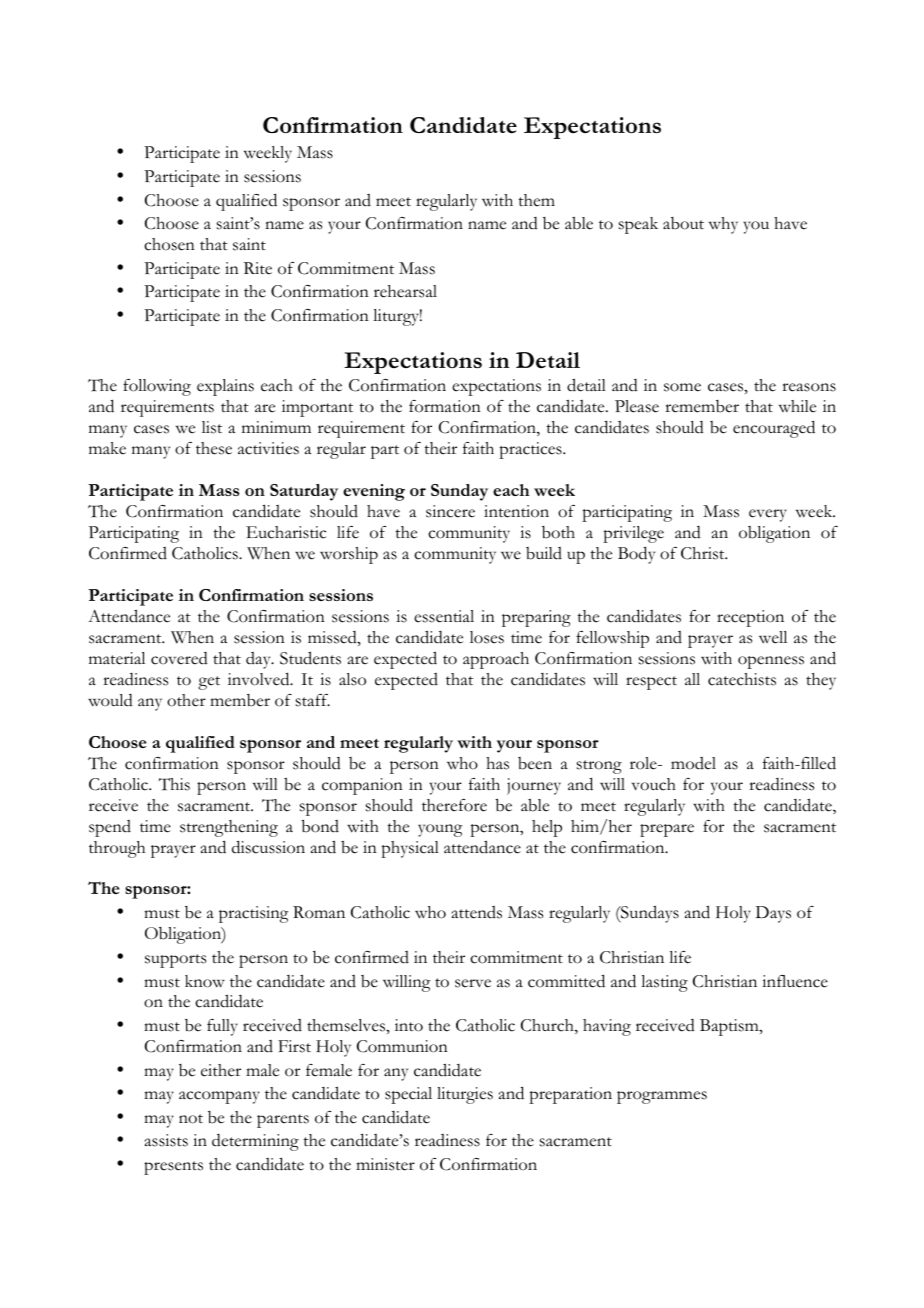 This screenshot has height=1308, width=924. I want to click on approach, so click(496, 660).
